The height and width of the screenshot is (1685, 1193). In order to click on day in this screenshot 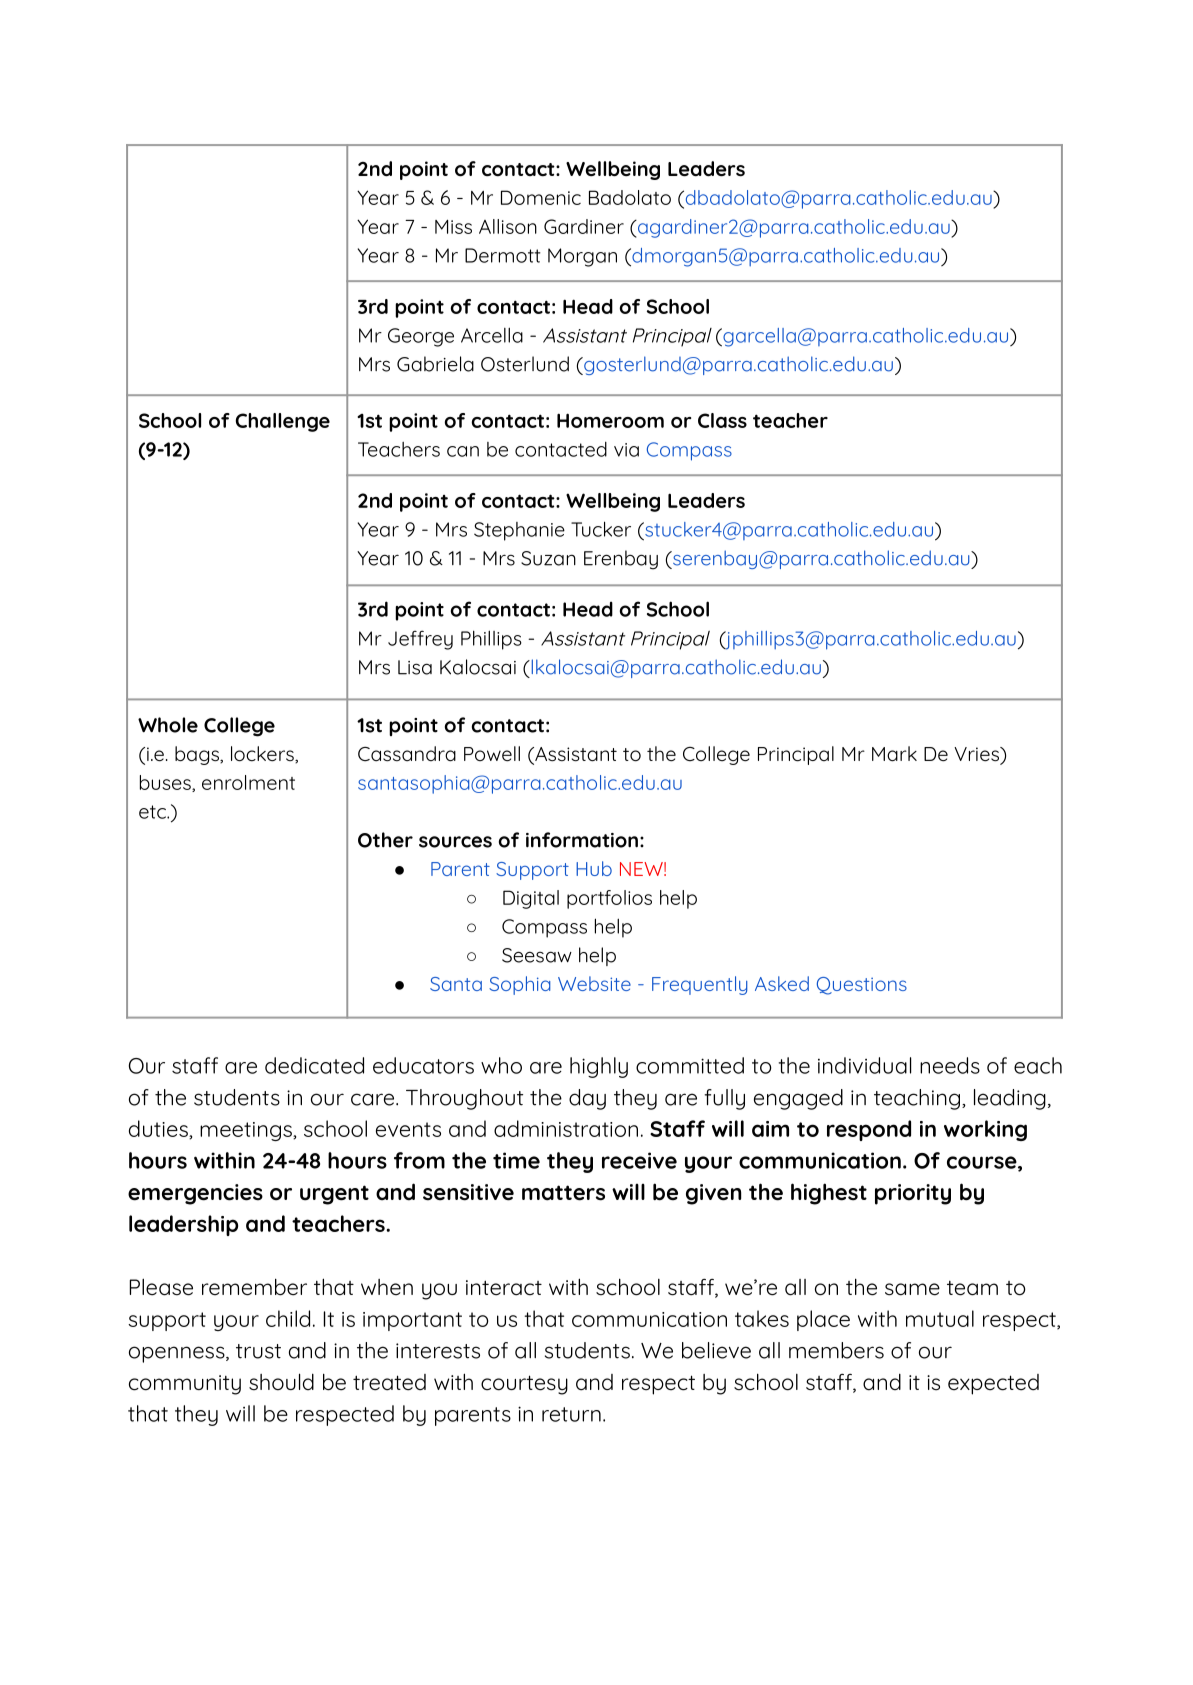, I will do `click(587, 1099)`.
